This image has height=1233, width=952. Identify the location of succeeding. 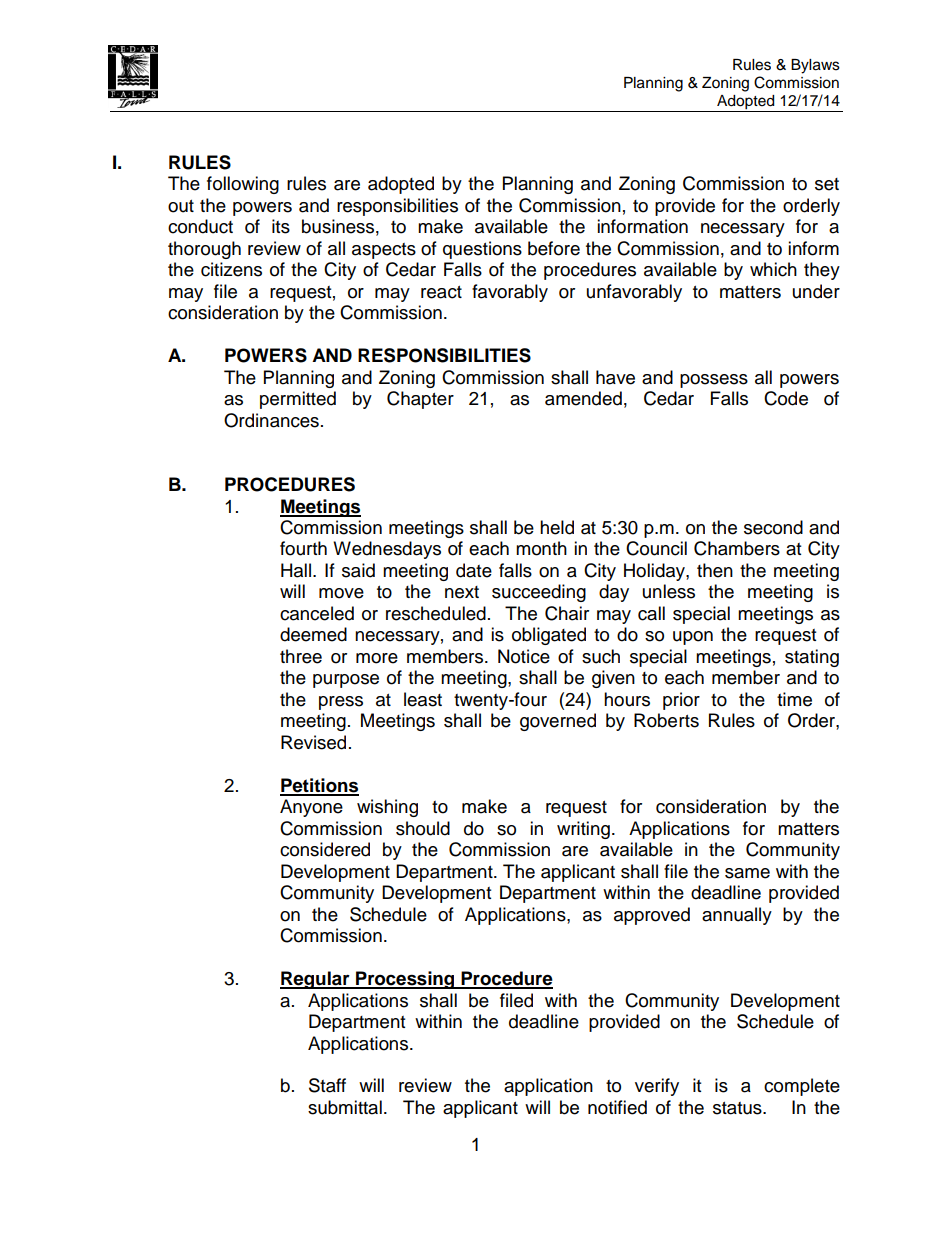
(539, 593).
